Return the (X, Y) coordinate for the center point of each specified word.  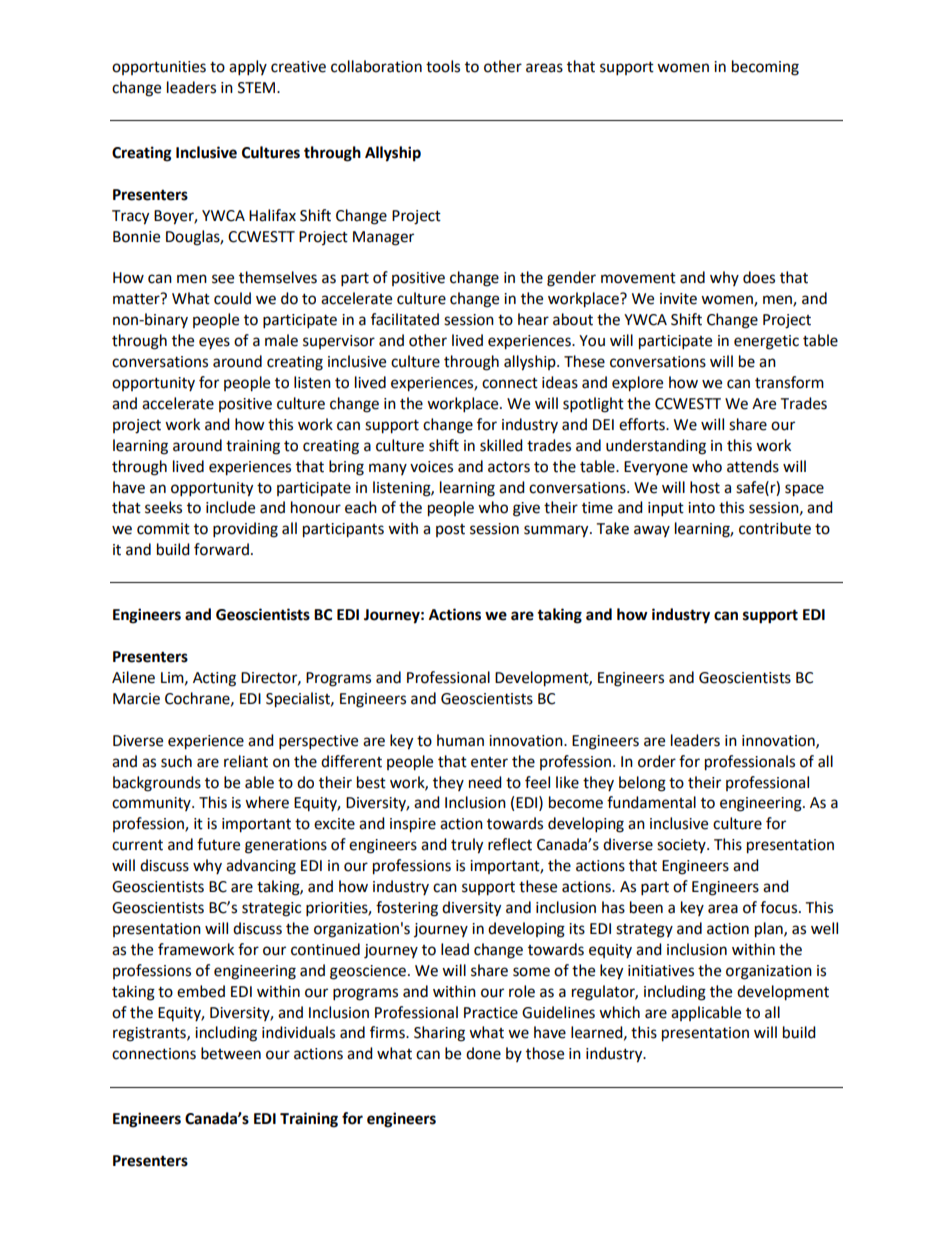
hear (533, 319)
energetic (766, 342)
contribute (775, 528)
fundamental (651, 802)
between (231, 1053)
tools (443, 66)
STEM (258, 88)
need (485, 782)
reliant (246, 761)
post (450, 530)
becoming (765, 68)
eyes (214, 343)
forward (221, 549)
